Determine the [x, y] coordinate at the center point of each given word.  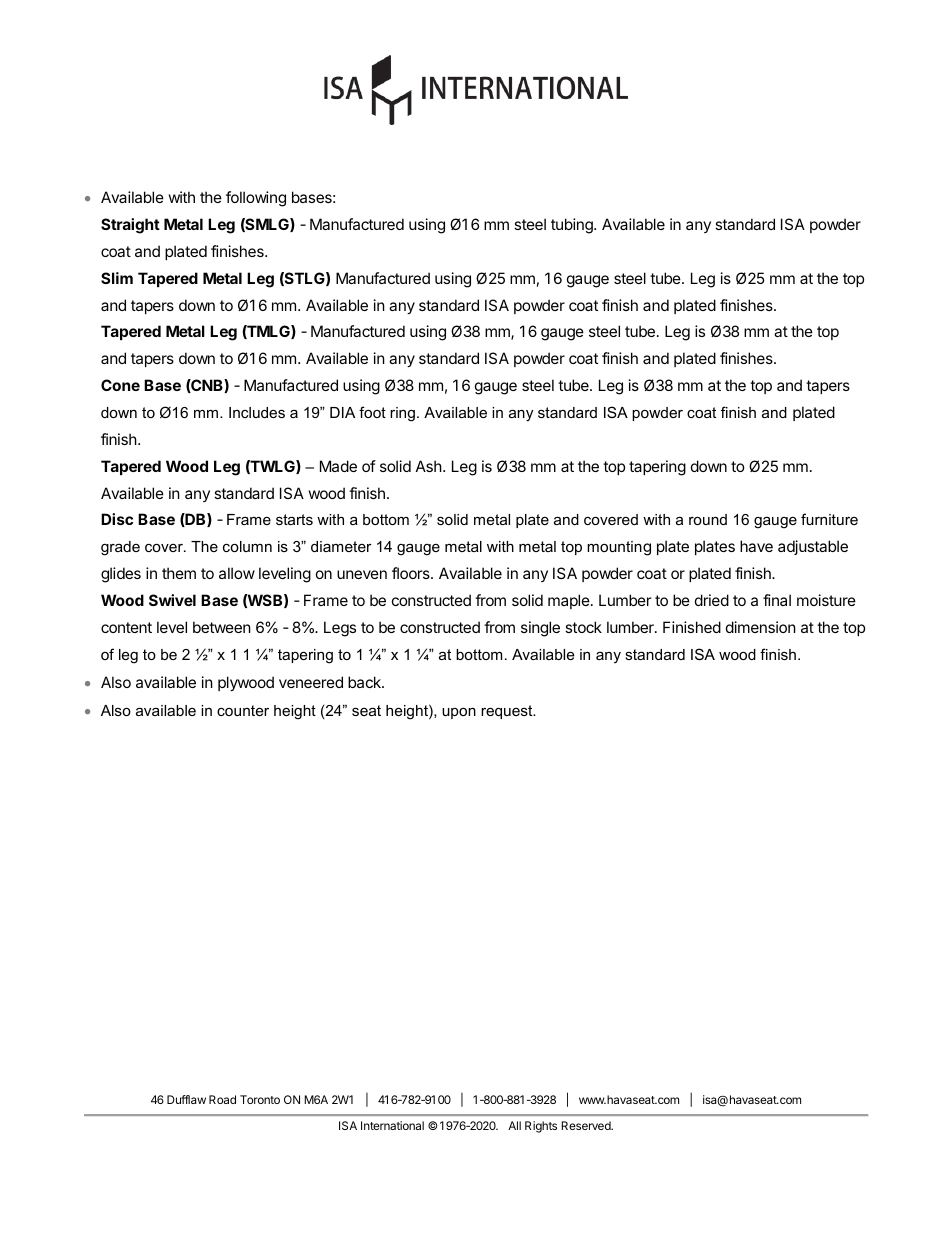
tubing [573, 226]
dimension [761, 627]
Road [222, 1099]
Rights [541, 1127]
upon [459, 713]
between [222, 627]
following [256, 199]
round [708, 519]
